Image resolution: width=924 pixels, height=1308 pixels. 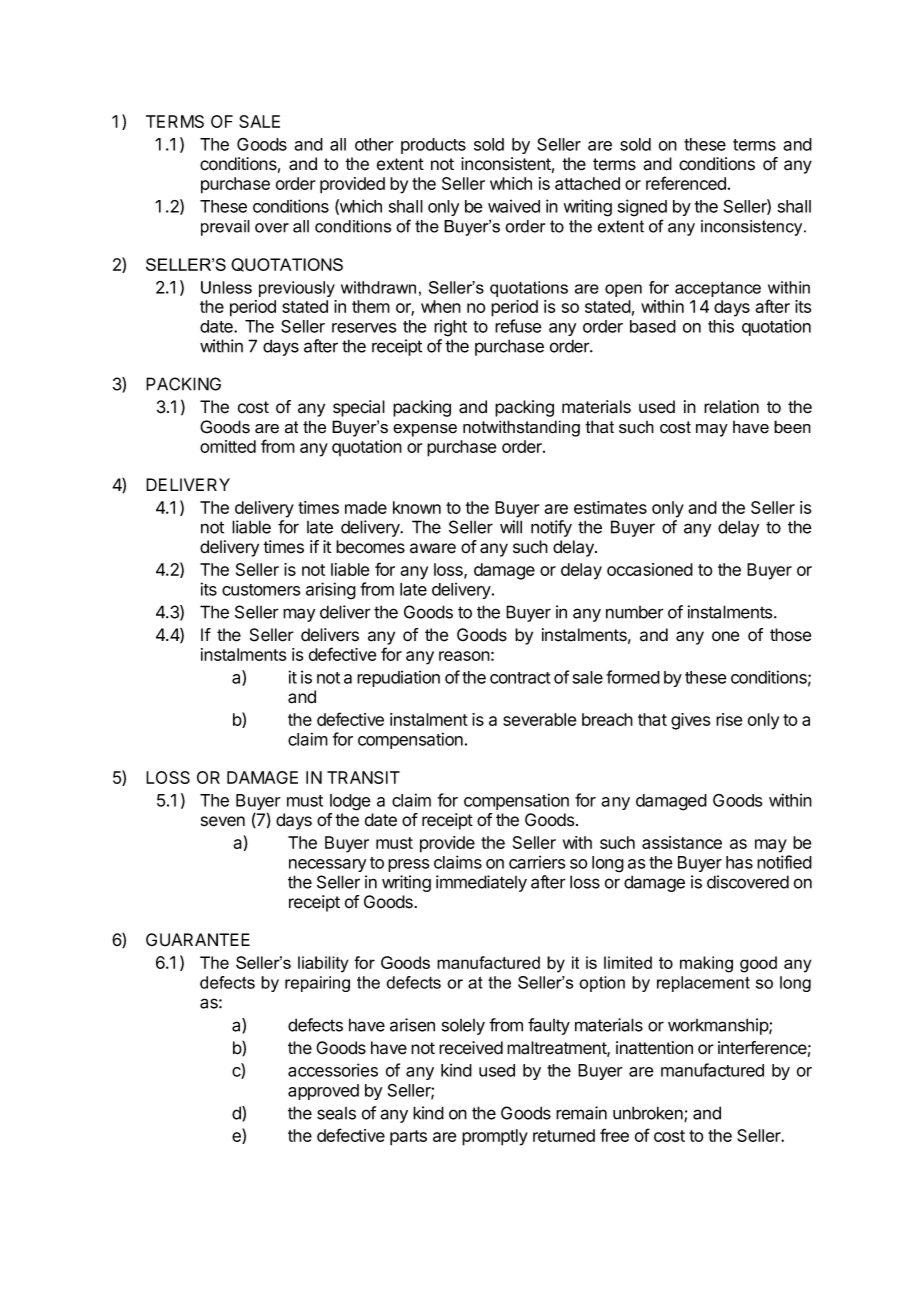 What do you see at coordinates (223, 821) in the screenshot?
I see `seven` at bounding box center [223, 821].
